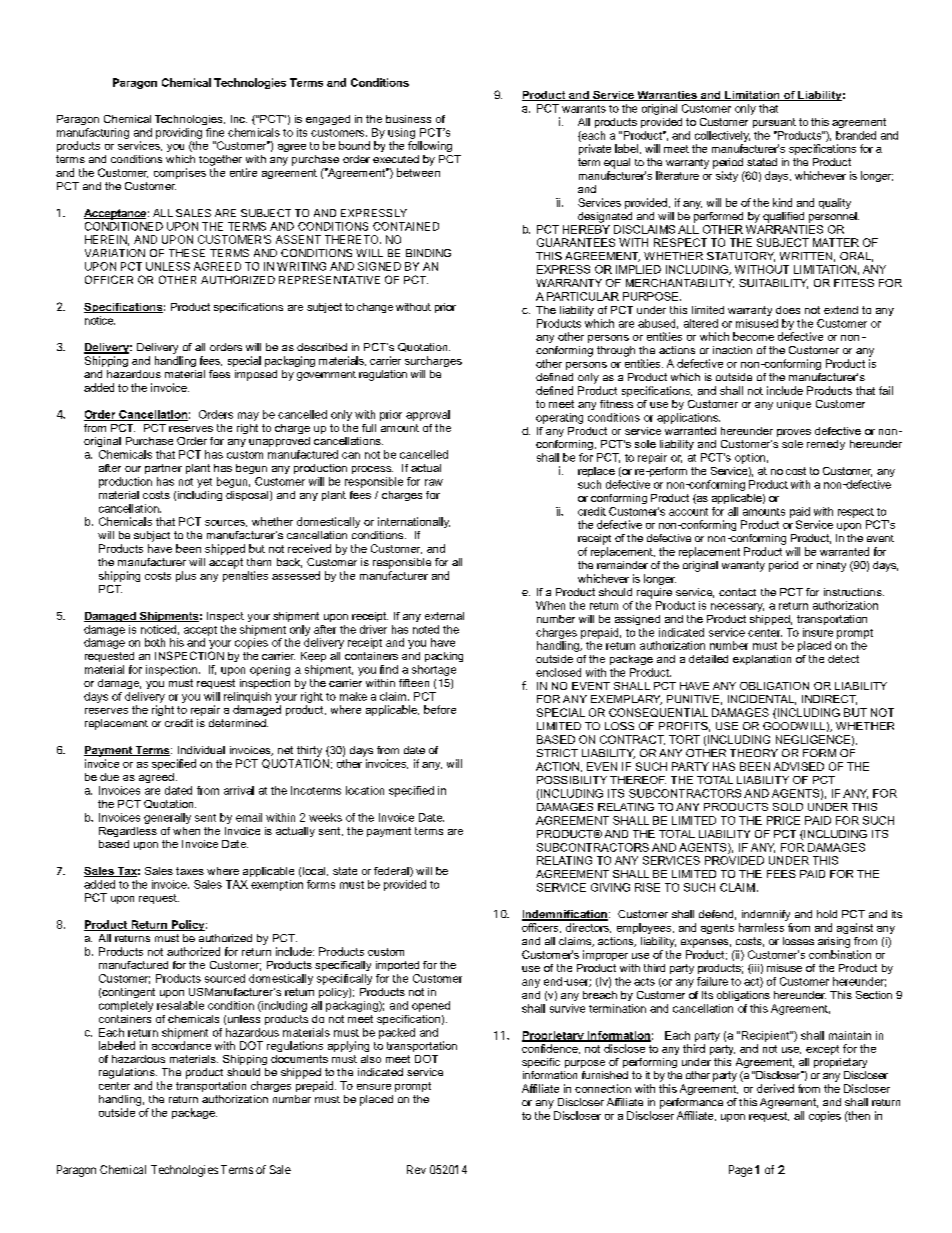 This screenshot has height=1233, width=952. Describe the element at coordinates (430, 146) in the screenshot. I see `following` at that location.
